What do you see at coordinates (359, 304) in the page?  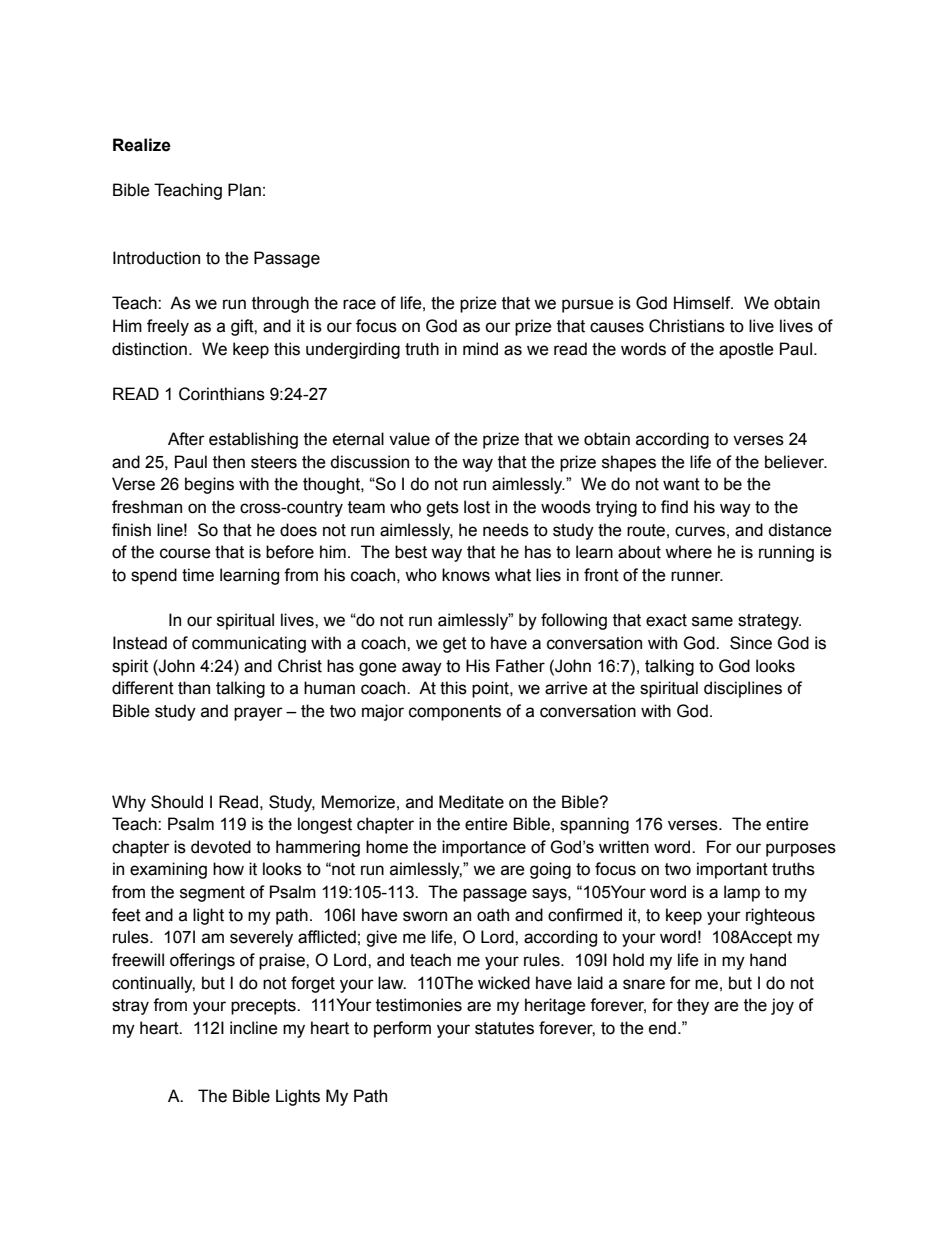 I see `race` at bounding box center [359, 304].
